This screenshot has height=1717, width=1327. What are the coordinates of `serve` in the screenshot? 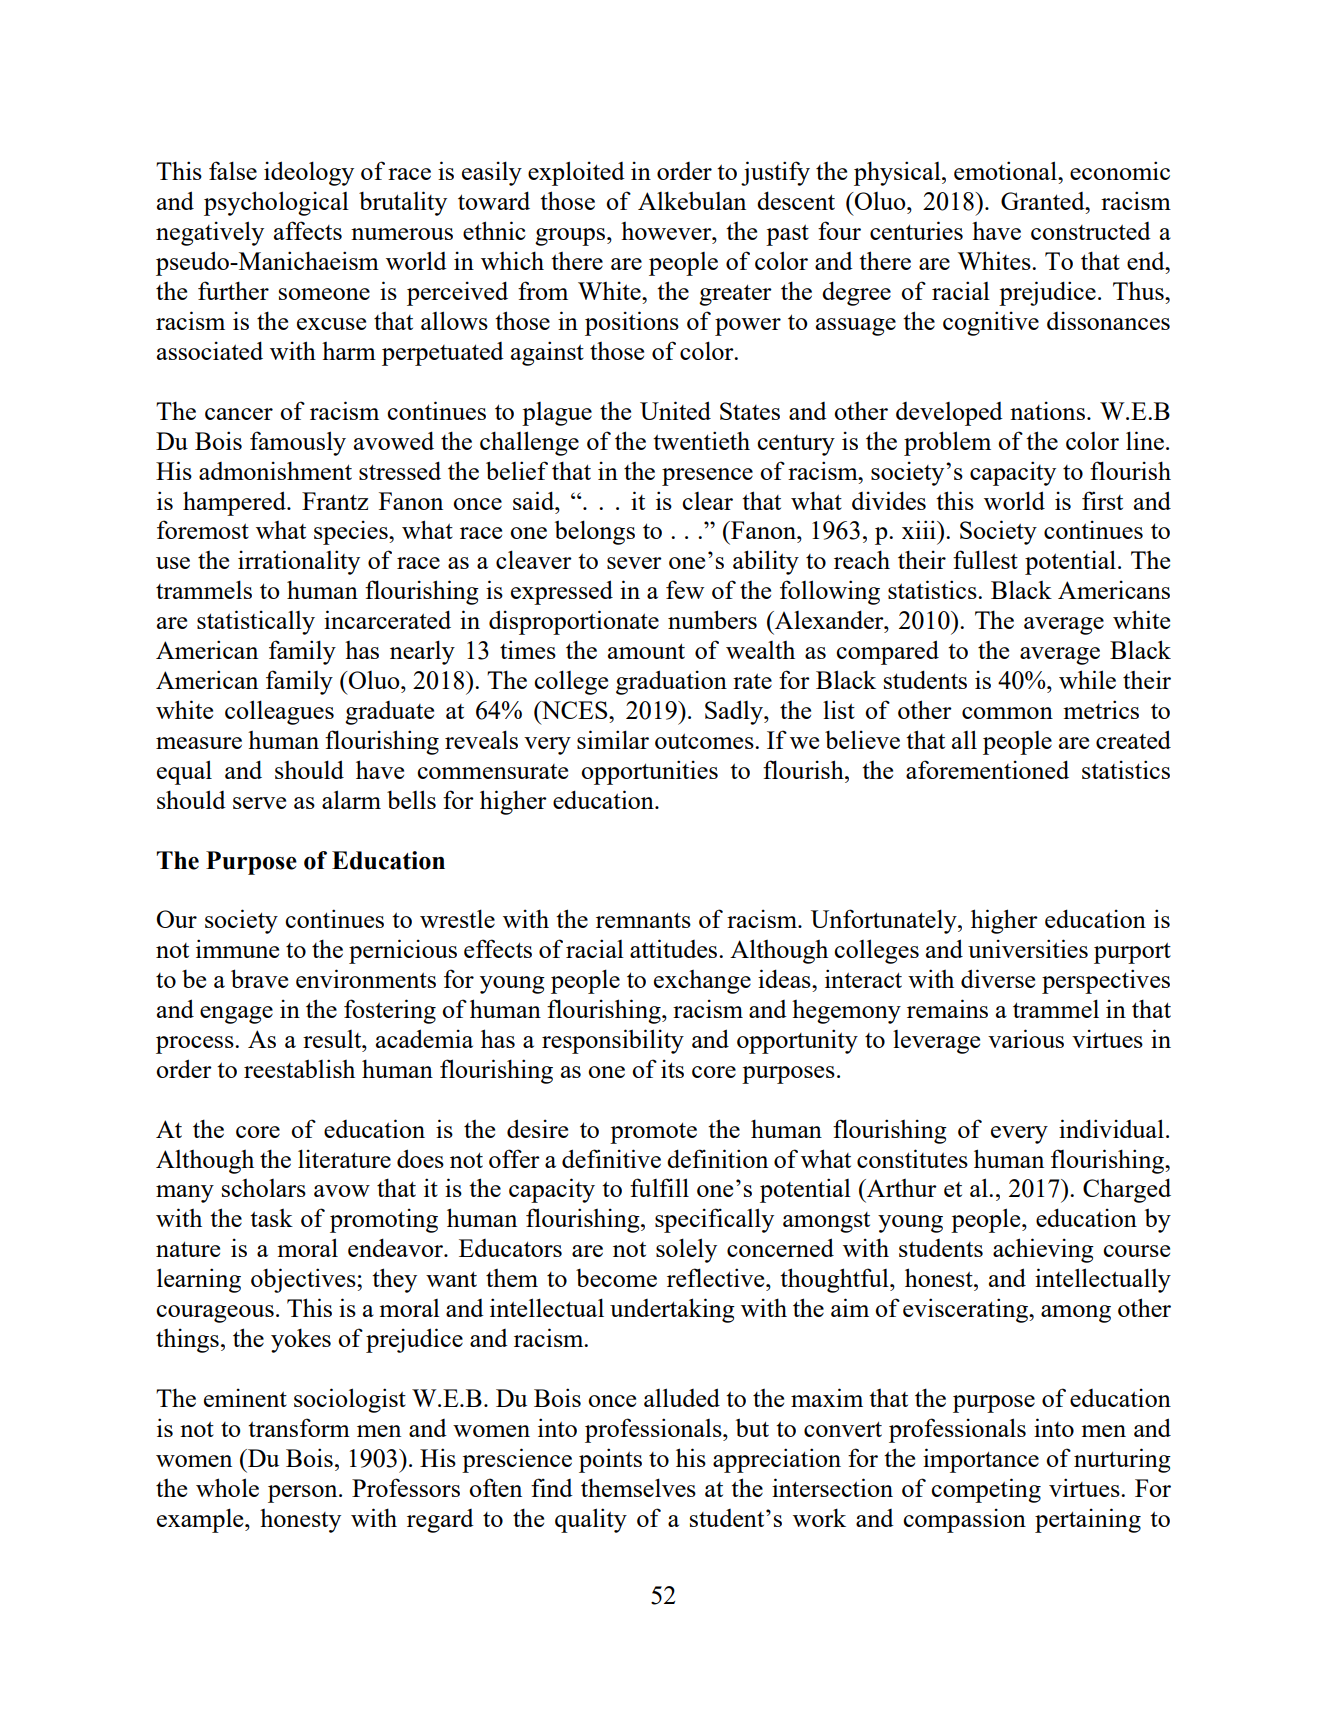 It's located at (259, 803).
